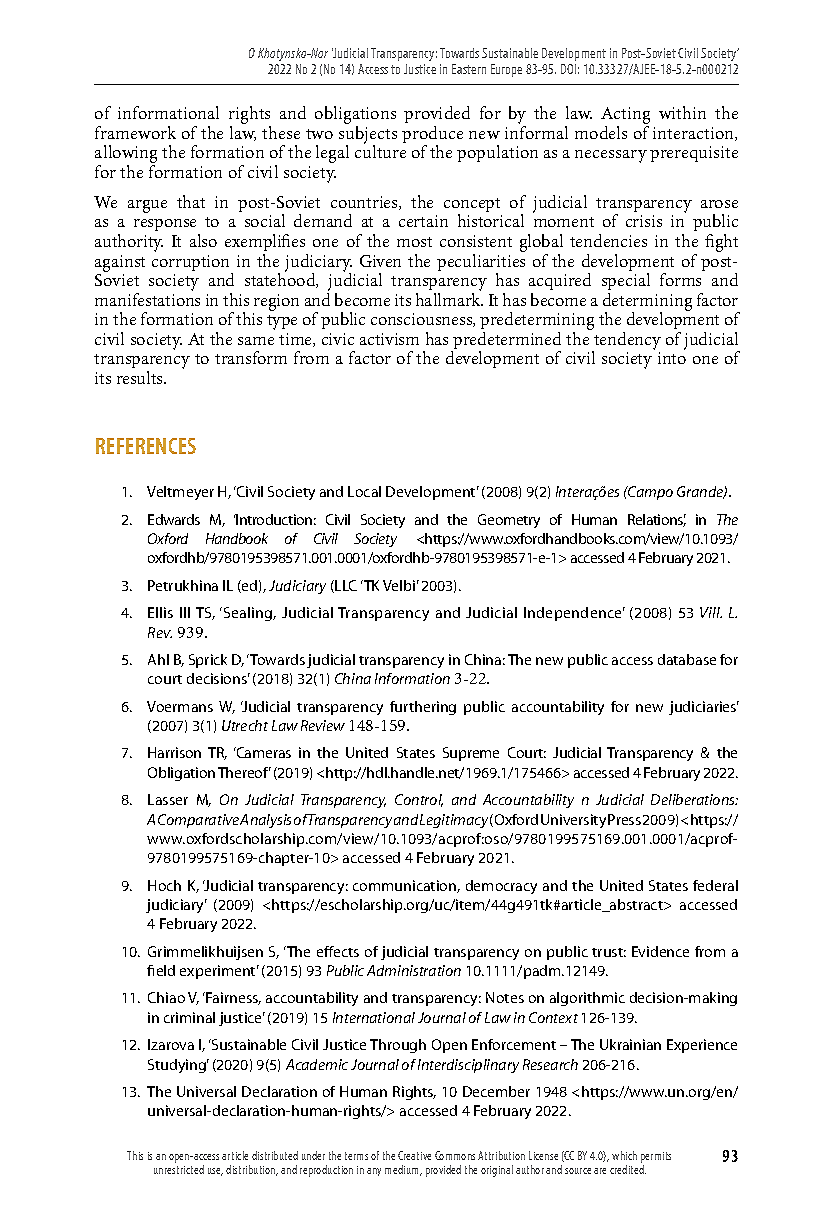  What do you see at coordinates (414, 1155) in the page?
I see `Creative` at bounding box center [414, 1155].
